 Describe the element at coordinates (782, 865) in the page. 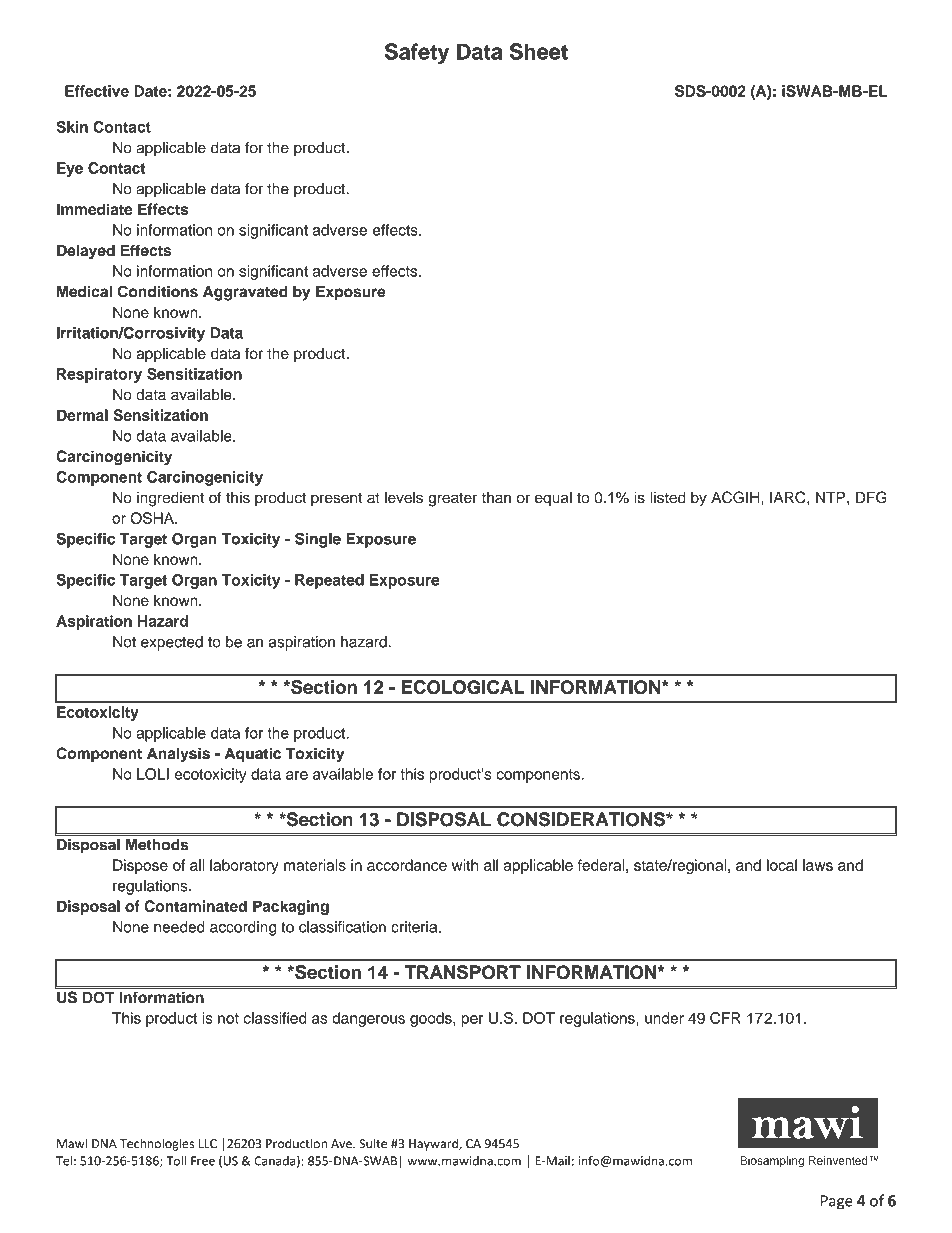

I see `local` at that location.
